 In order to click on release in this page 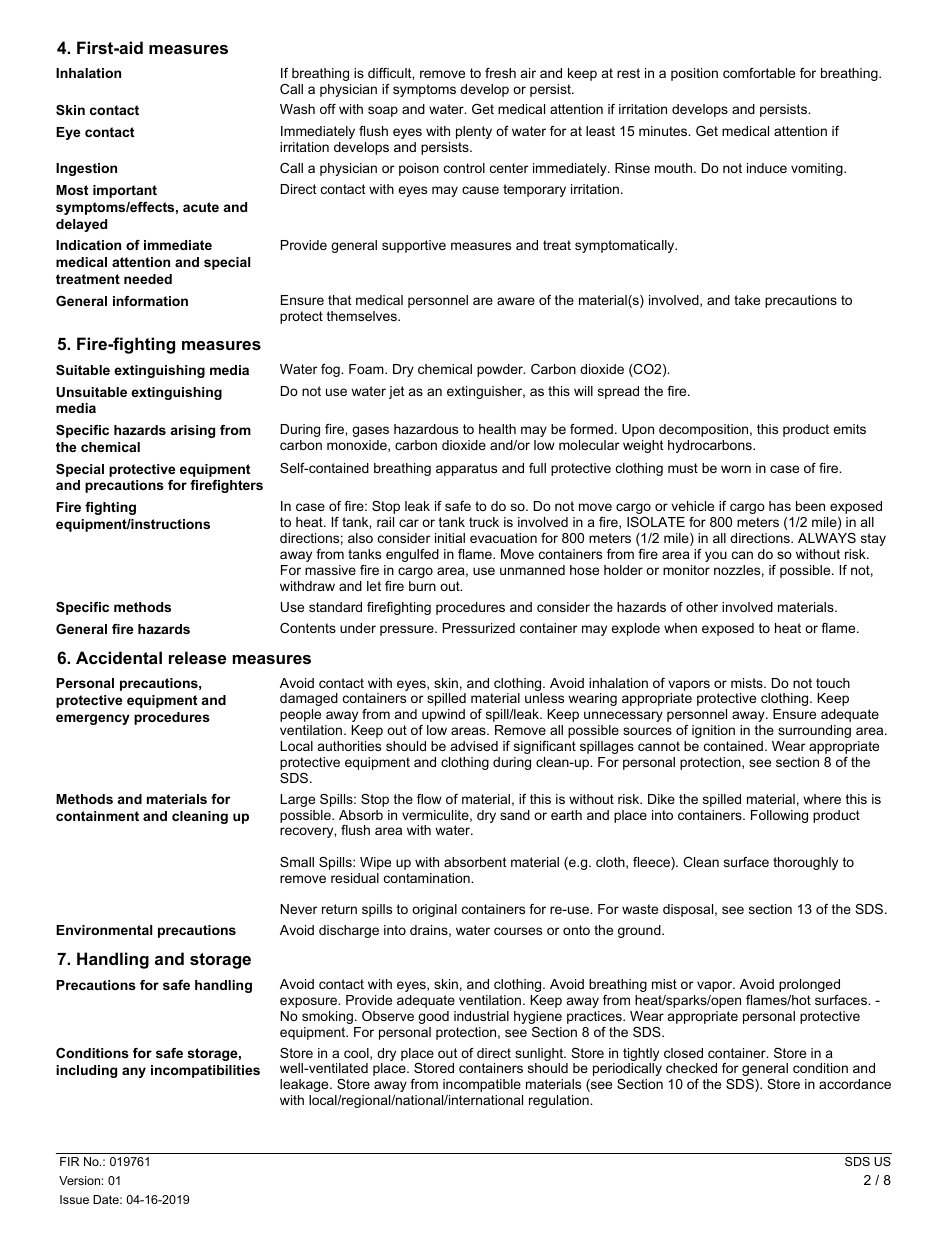, I will do `click(197, 657)`.
